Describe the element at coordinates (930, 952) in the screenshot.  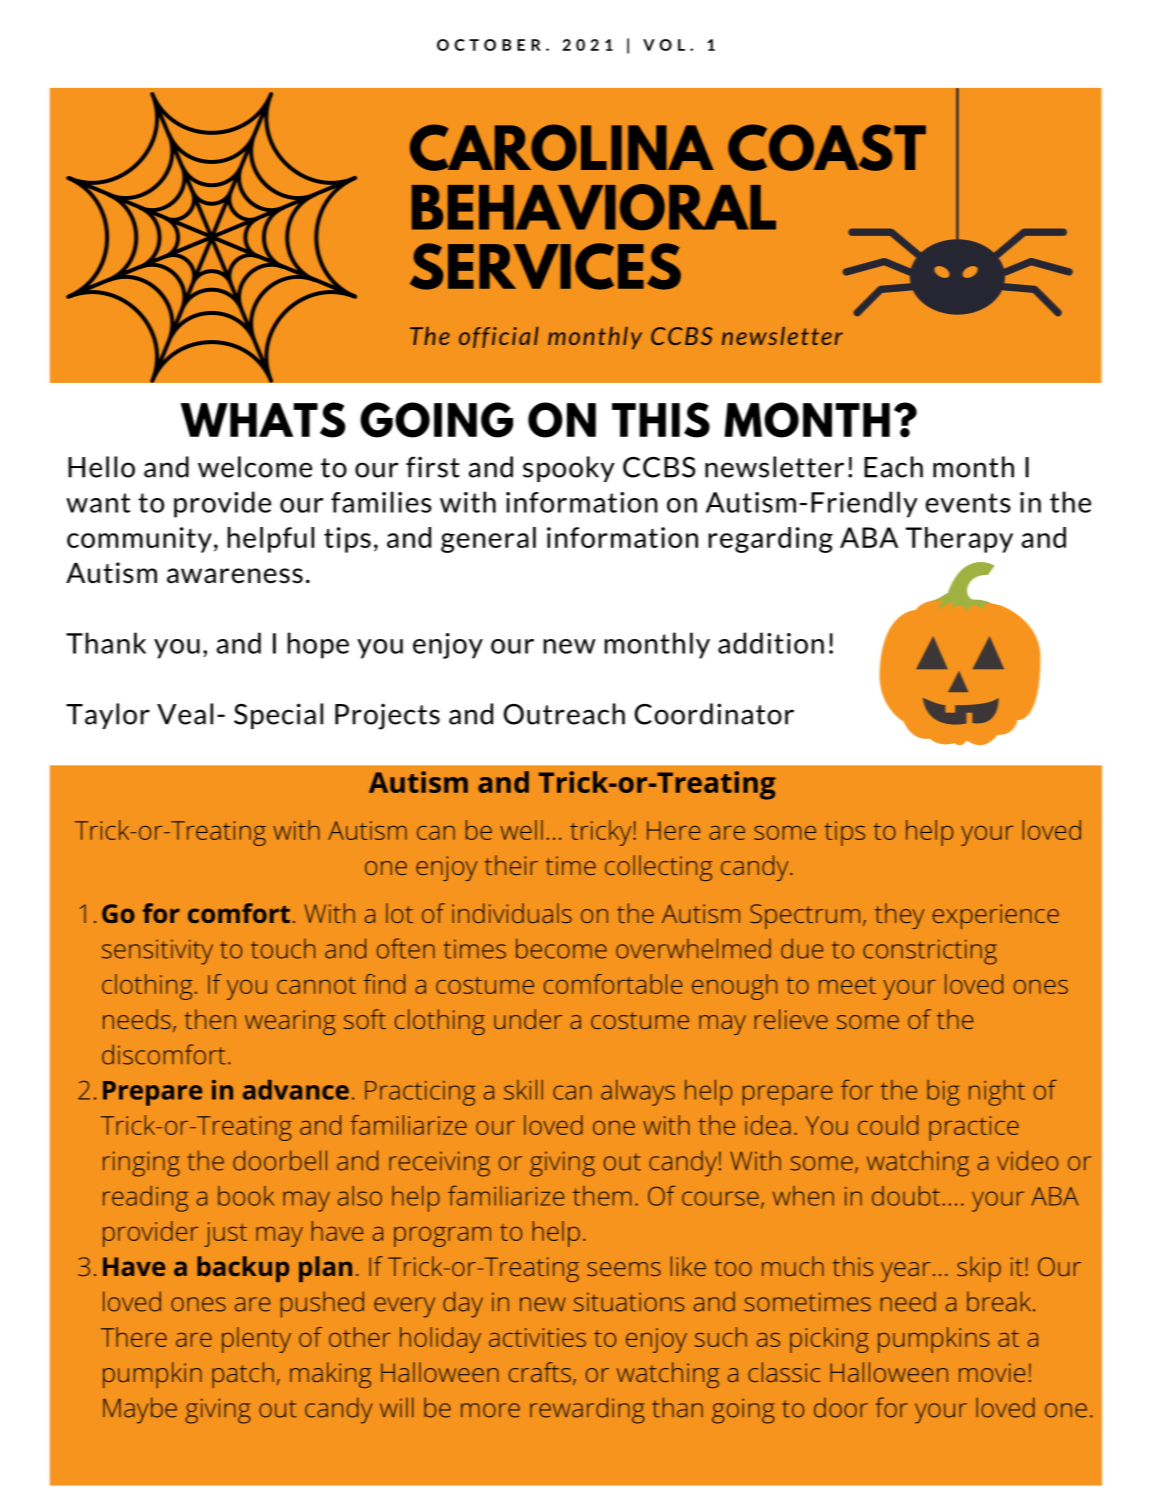
I see `constricting` at that location.
